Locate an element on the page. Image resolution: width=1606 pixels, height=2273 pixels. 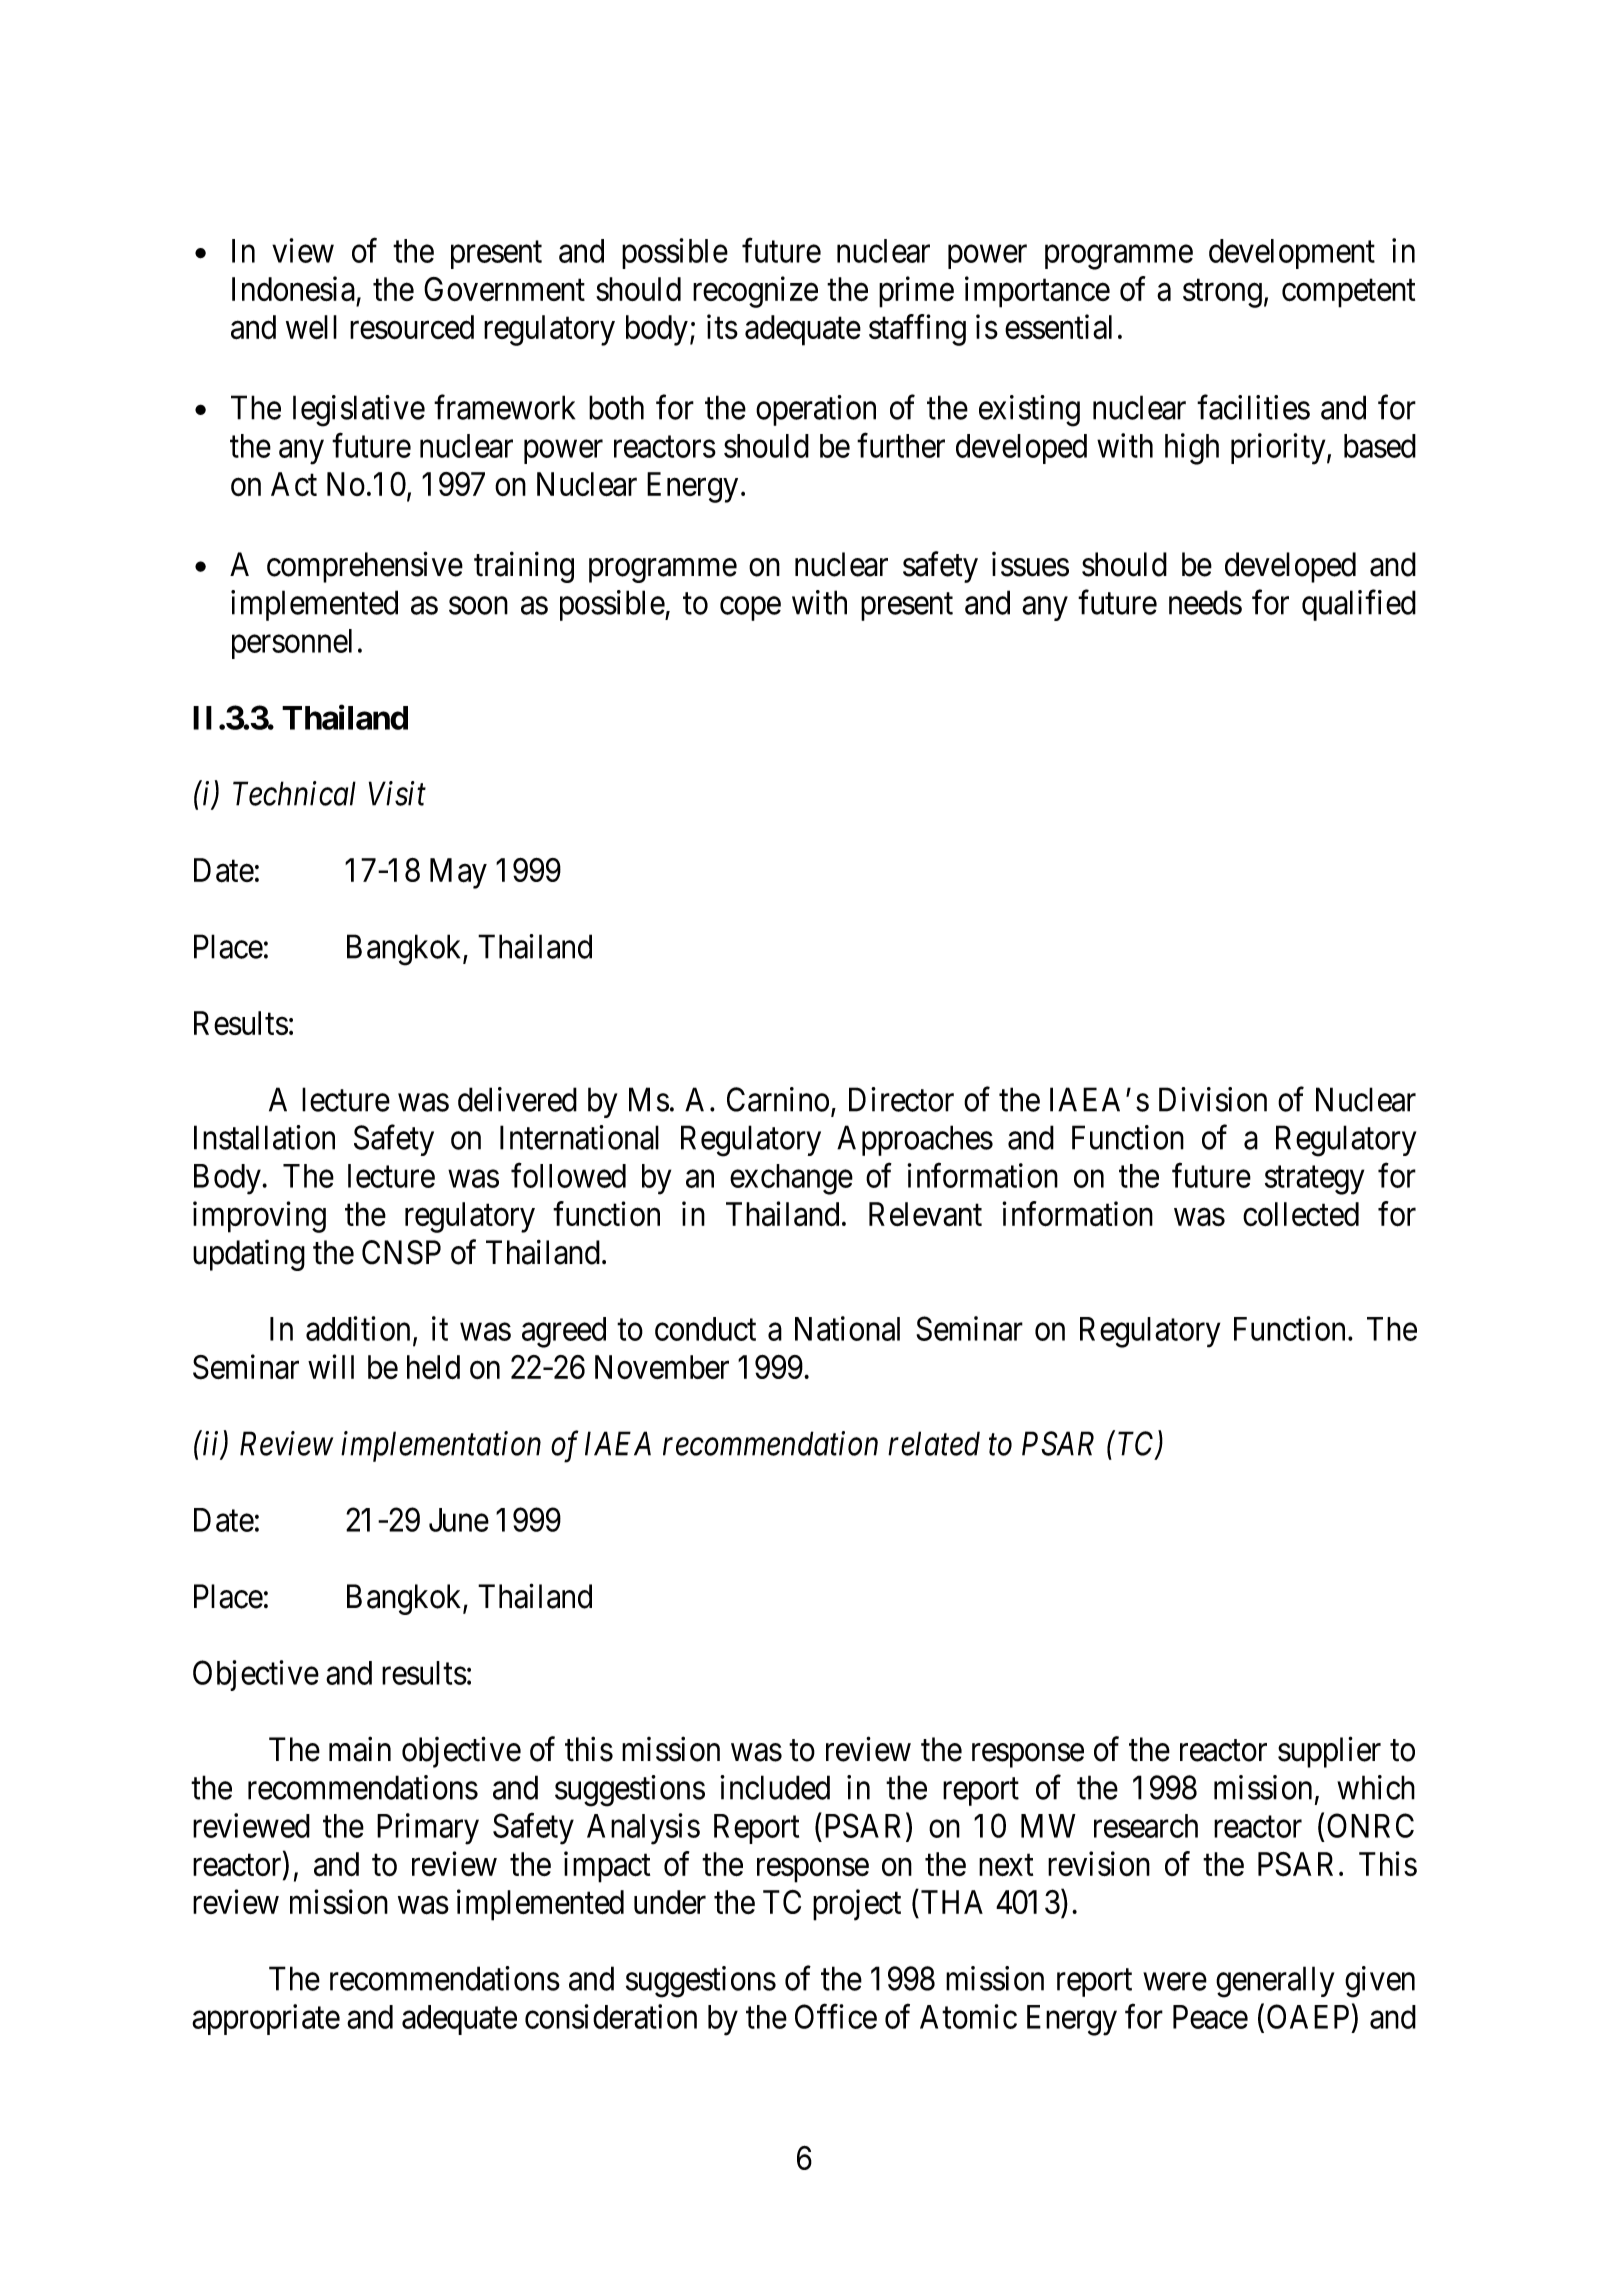
Office is located at coordinates (836, 2016).
